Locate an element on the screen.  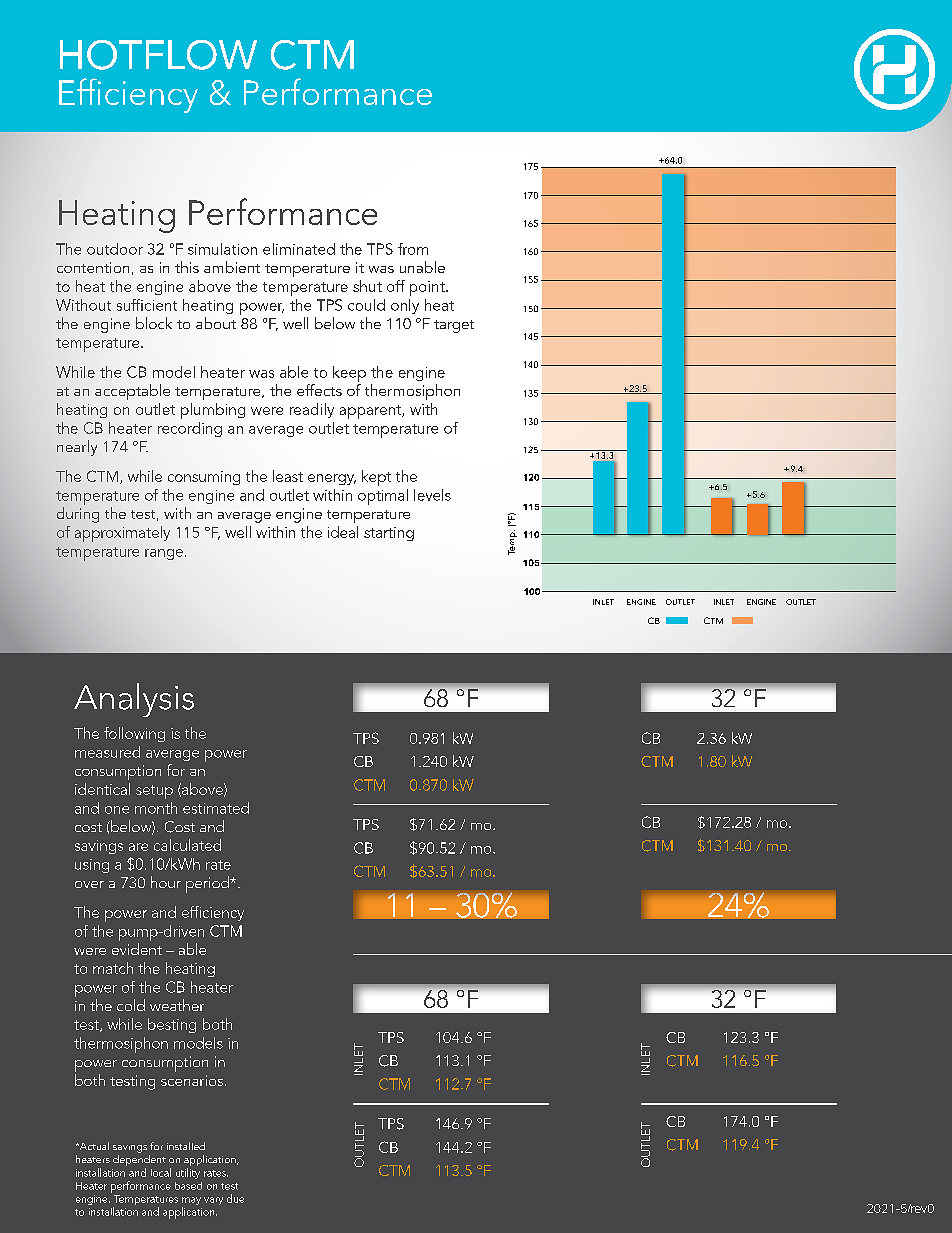
off is located at coordinates (396, 286).
